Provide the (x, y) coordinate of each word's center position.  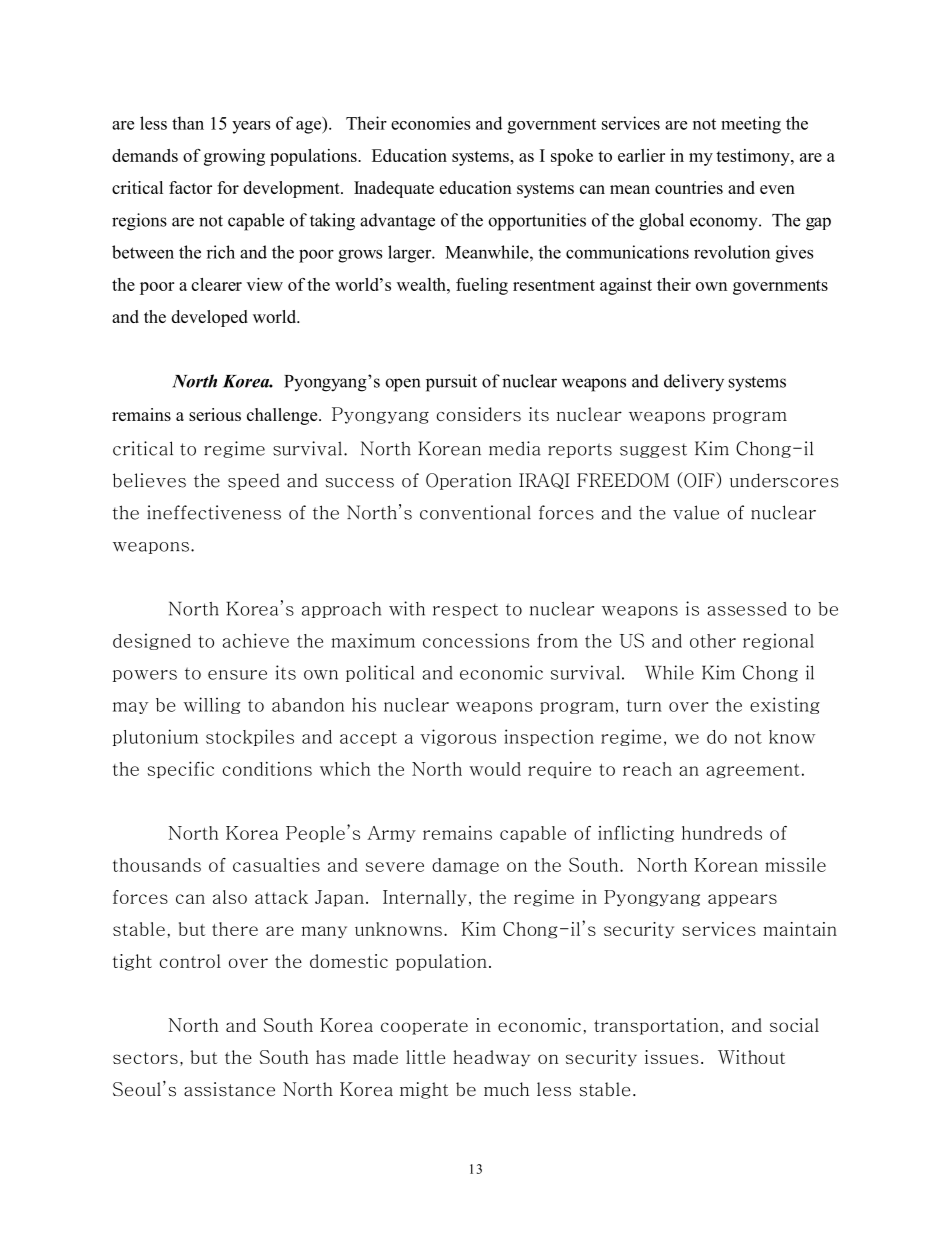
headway (491, 1058)
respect (465, 611)
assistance (229, 1089)
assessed (747, 609)
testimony (754, 157)
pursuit (451, 383)
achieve (256, 640)
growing (234, 157)
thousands (157, 865)
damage (465, 866)
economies (430, 123)
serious (215, 414)
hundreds (722, 833)
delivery (694, 382)
